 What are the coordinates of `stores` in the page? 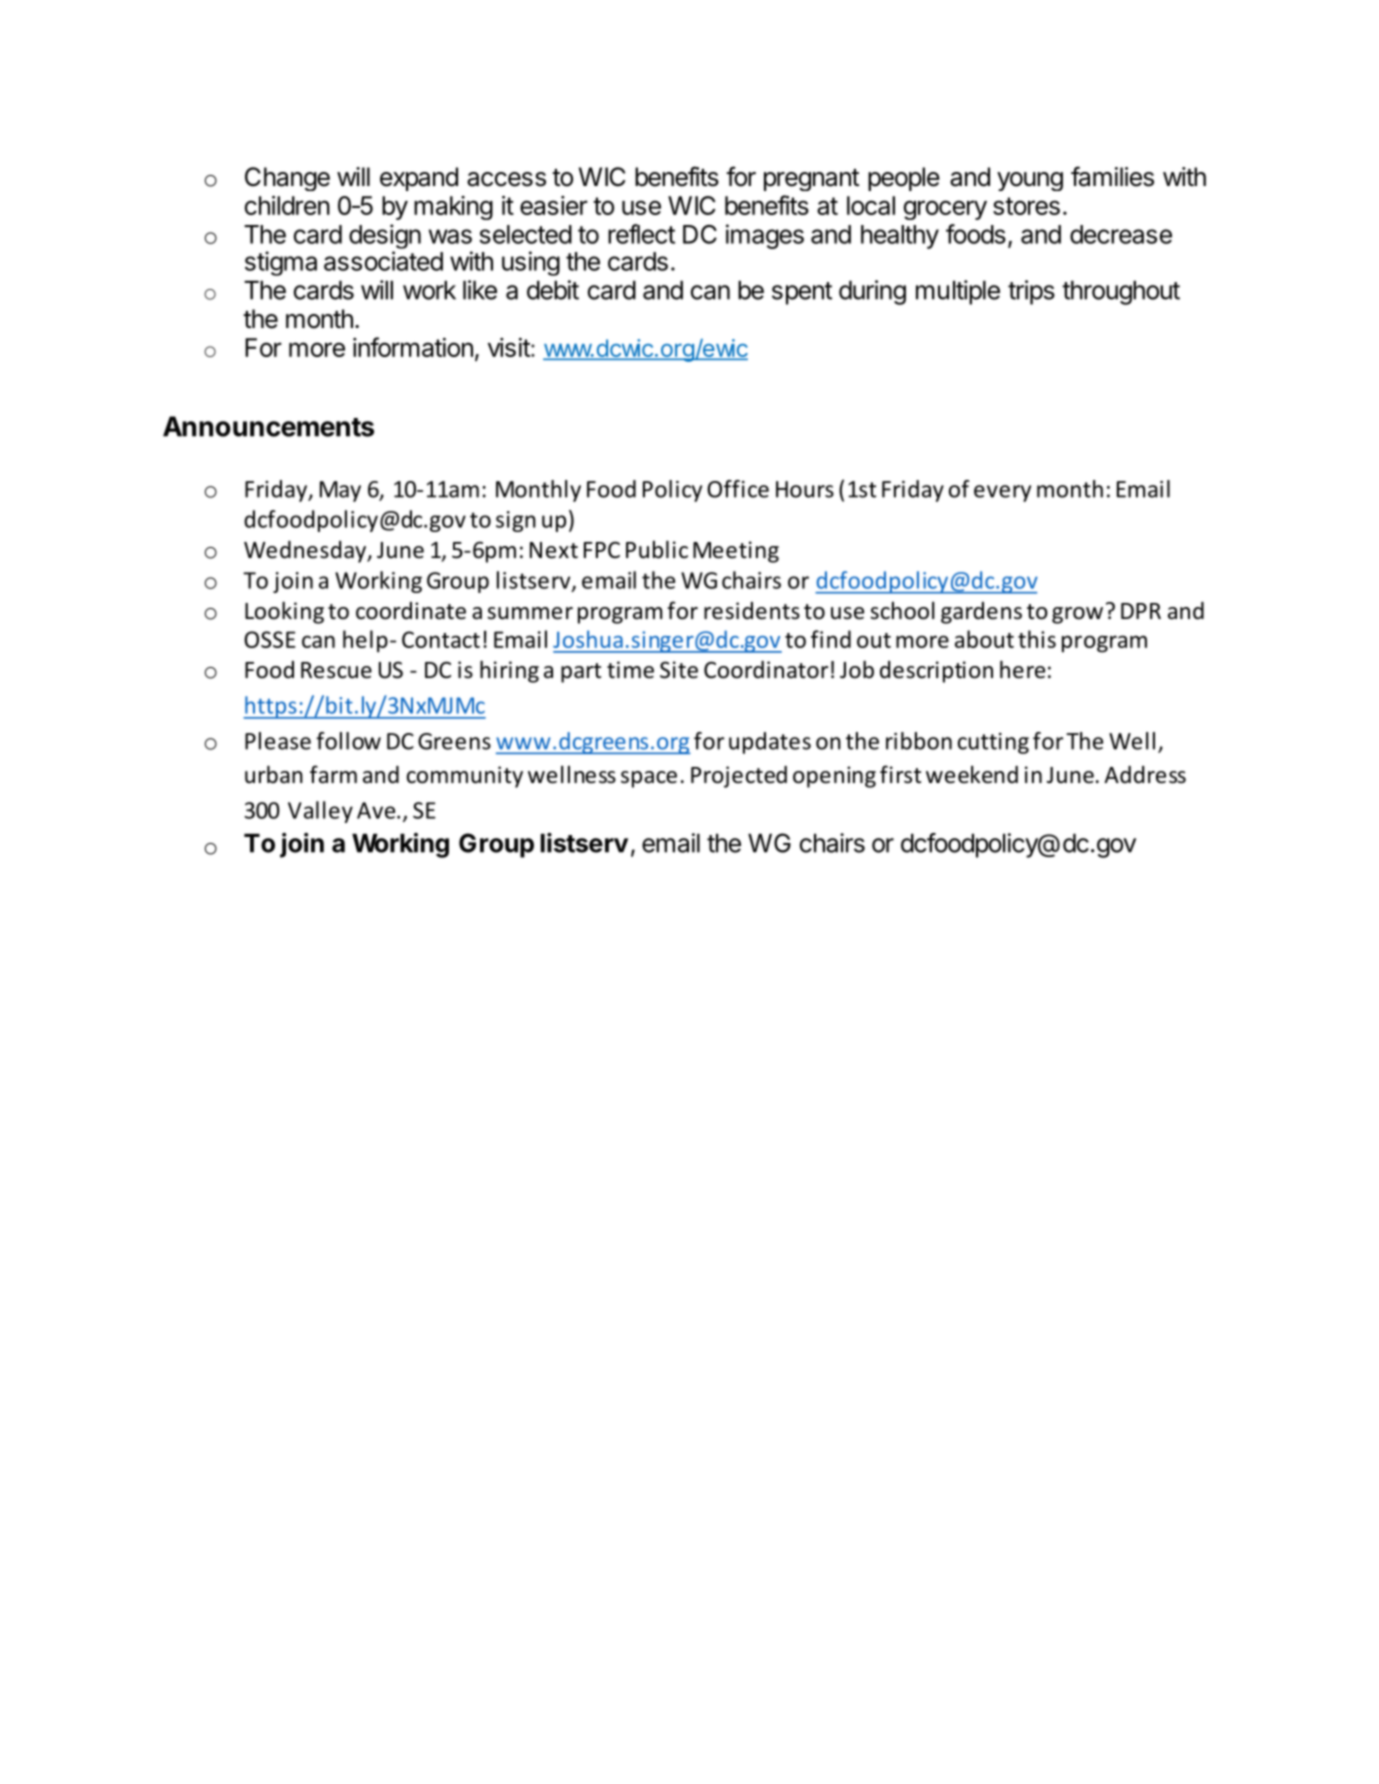 It's located at (1026, 206).
